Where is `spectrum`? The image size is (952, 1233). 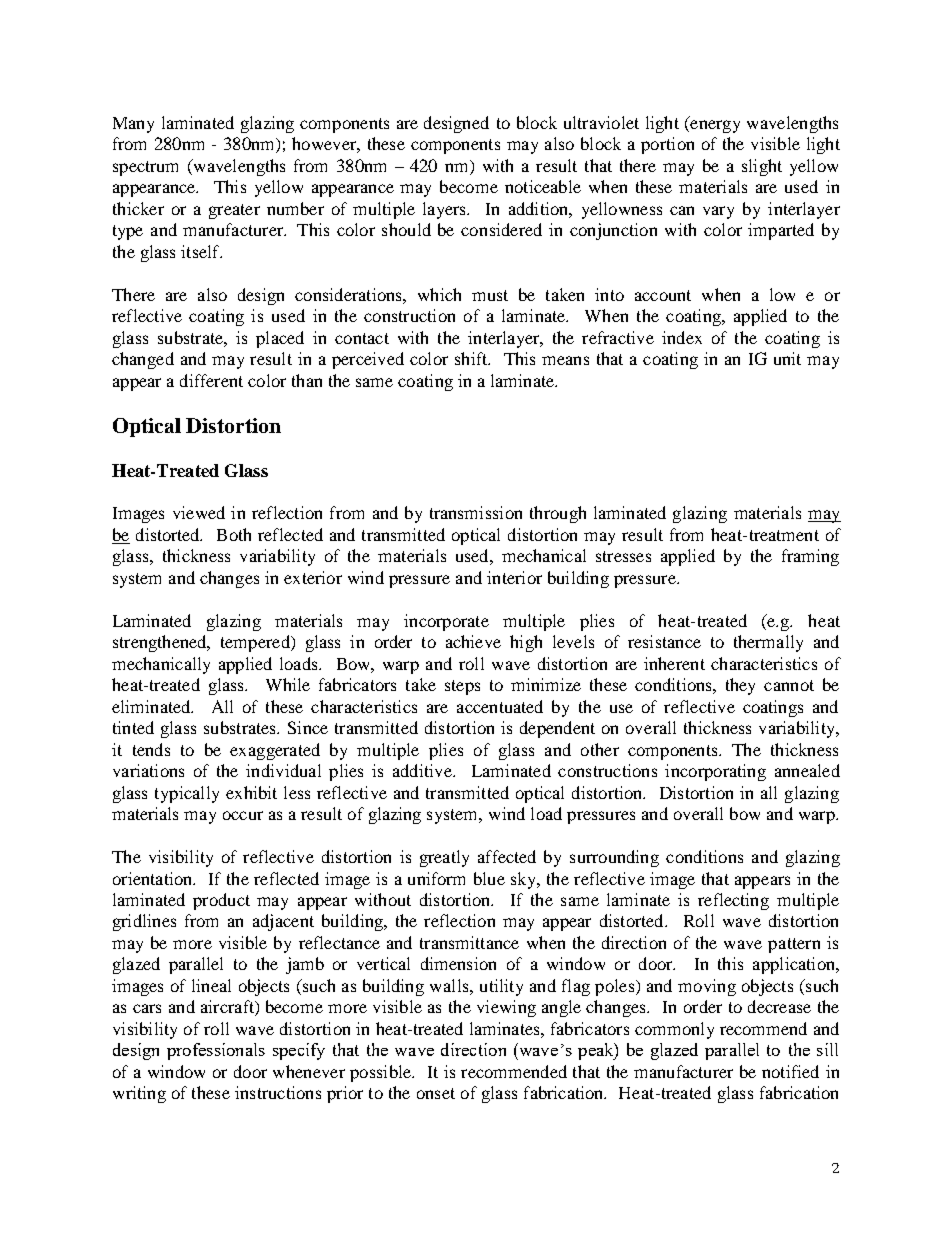
spectrum is located at coordinates (145, 168).
